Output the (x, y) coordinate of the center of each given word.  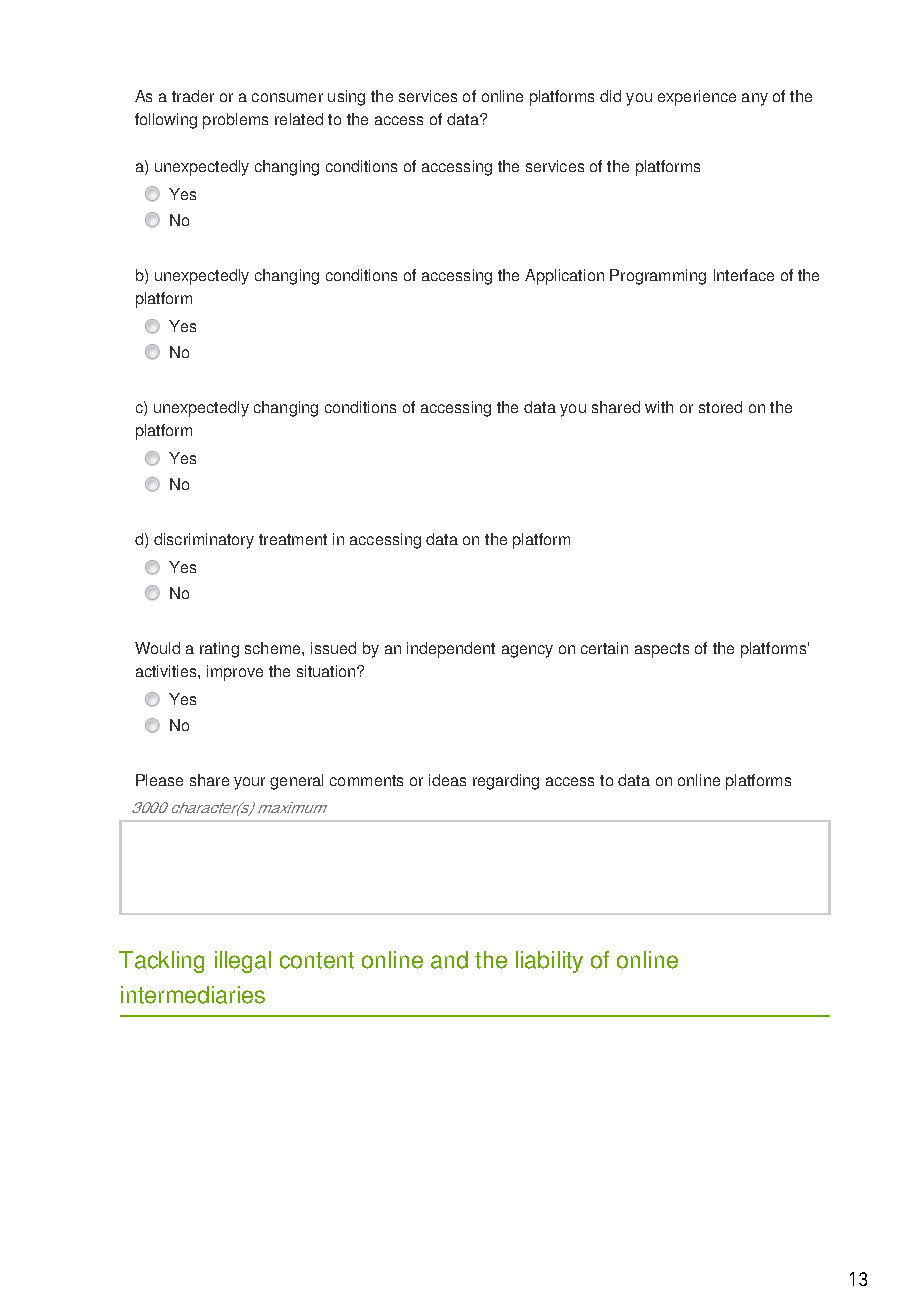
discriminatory (204, 541)
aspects (662, 650)
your (249, 783)
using (346, 98)
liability (549, 962)
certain (604, 648)
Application (564, 277)
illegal (243, 962)
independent (451, 650)
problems (235, 121)
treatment (293, 539)
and (449, 960)
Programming (658, 277)
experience (697, 98)
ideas (447, 780)
